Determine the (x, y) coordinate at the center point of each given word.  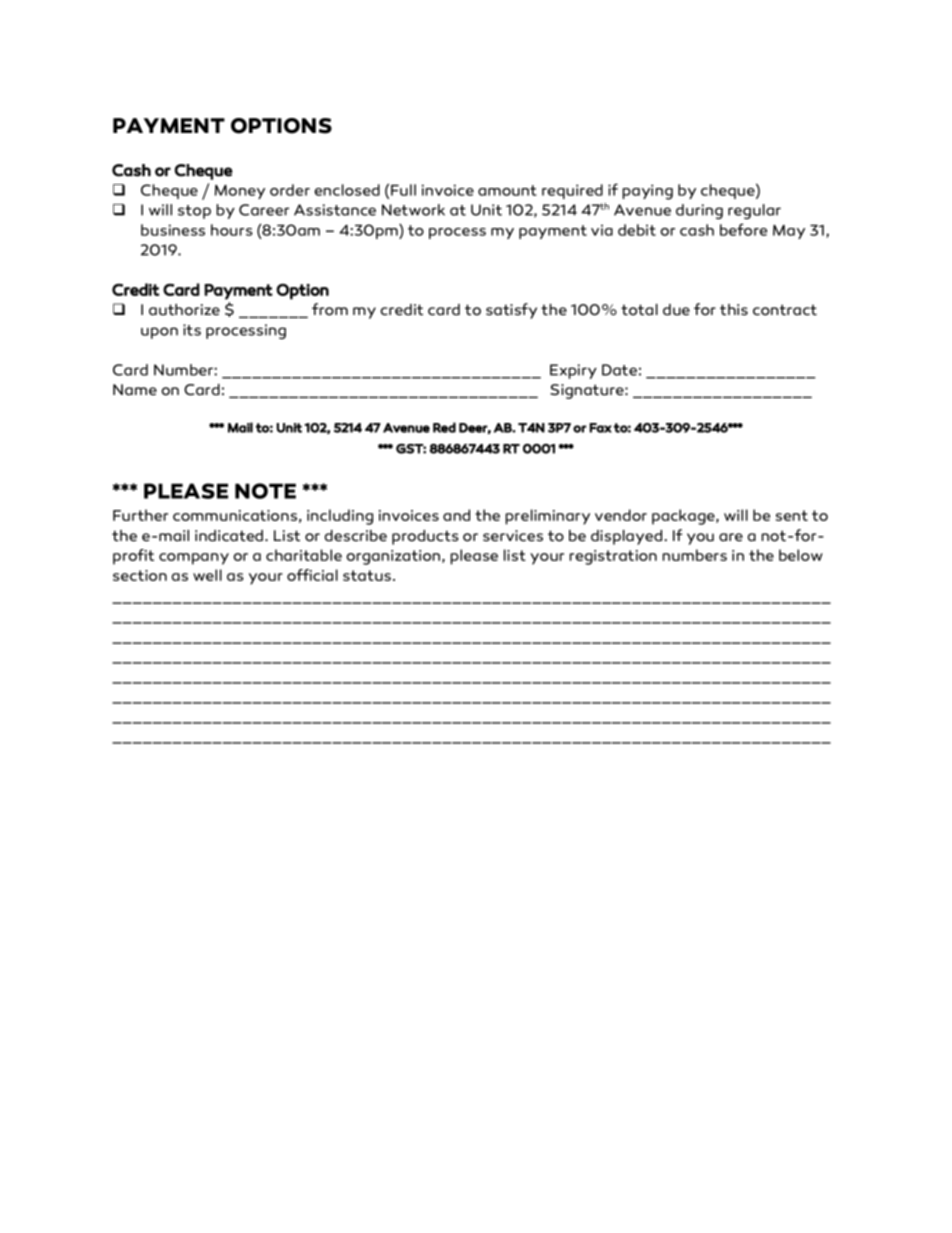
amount (507, 190)
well (207, 575)
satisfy (511, 311)
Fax (600, 428)
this (734, 310)
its (192, 330)
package (684, 517)
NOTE (265, 491)
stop (194, 212)
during (699, 211)
